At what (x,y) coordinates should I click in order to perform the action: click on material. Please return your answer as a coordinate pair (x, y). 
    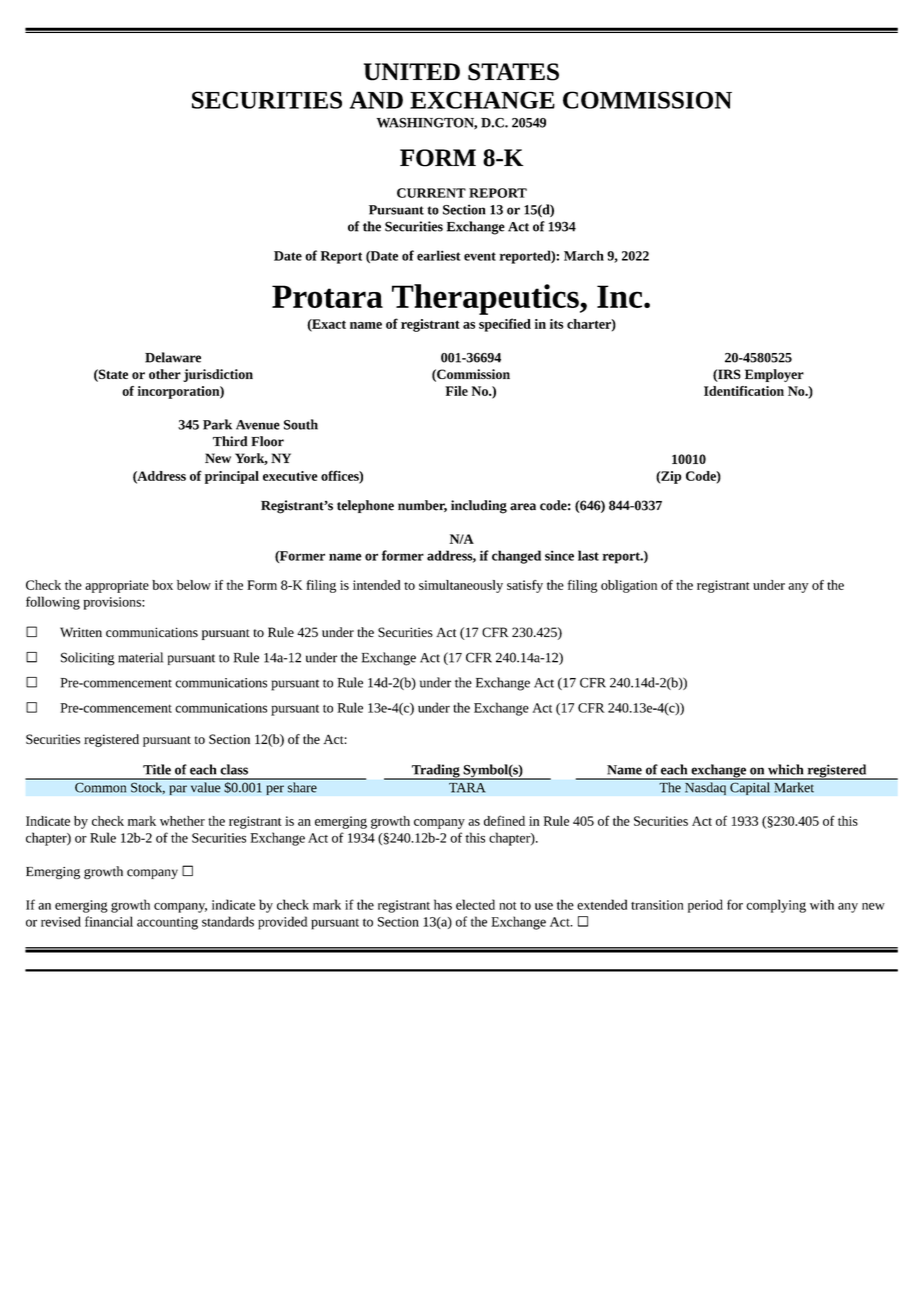
    Looking at the image, I should click on (140, 657).
